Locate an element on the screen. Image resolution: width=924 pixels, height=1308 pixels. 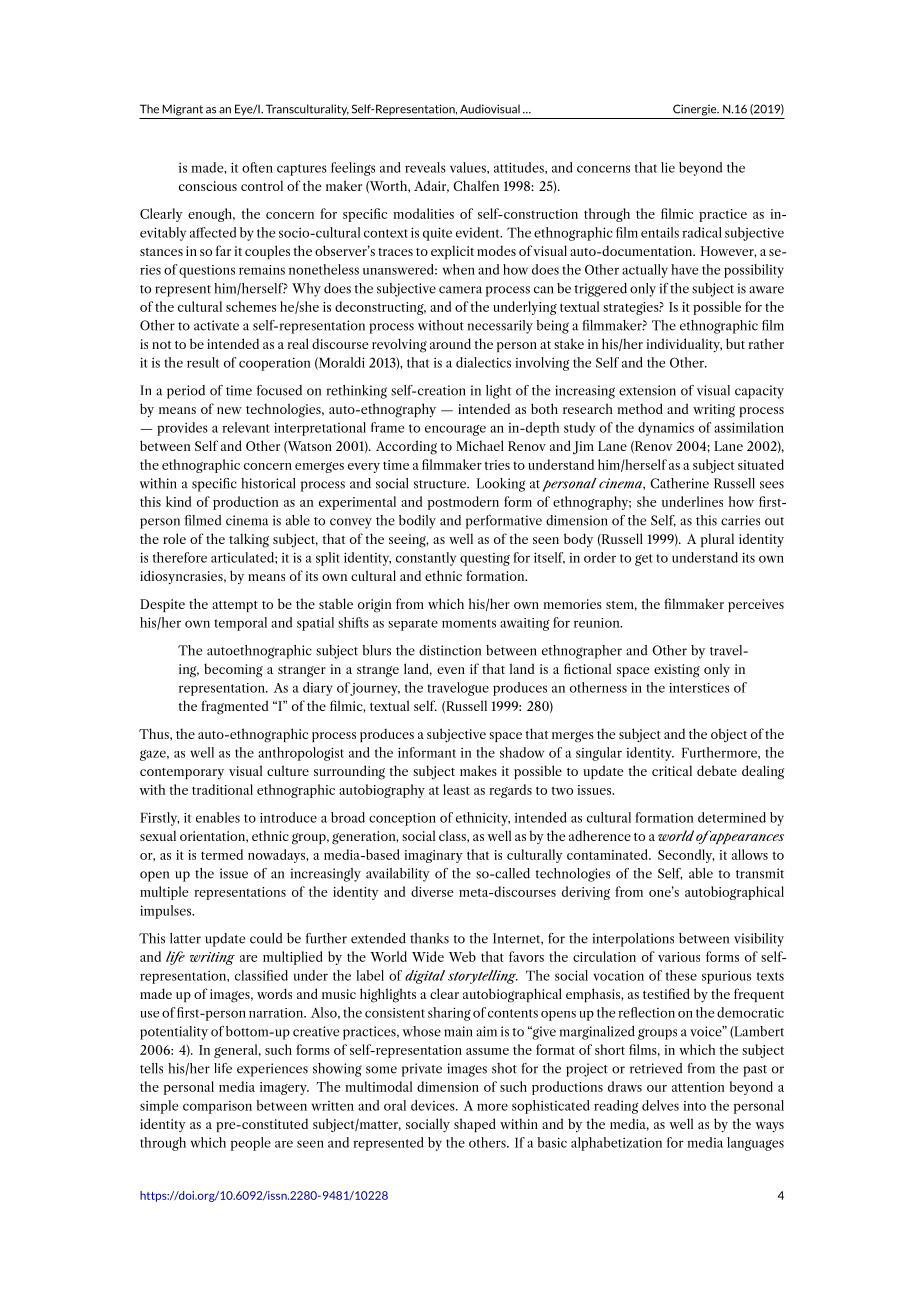
often is located at coordinates (257, 167).
